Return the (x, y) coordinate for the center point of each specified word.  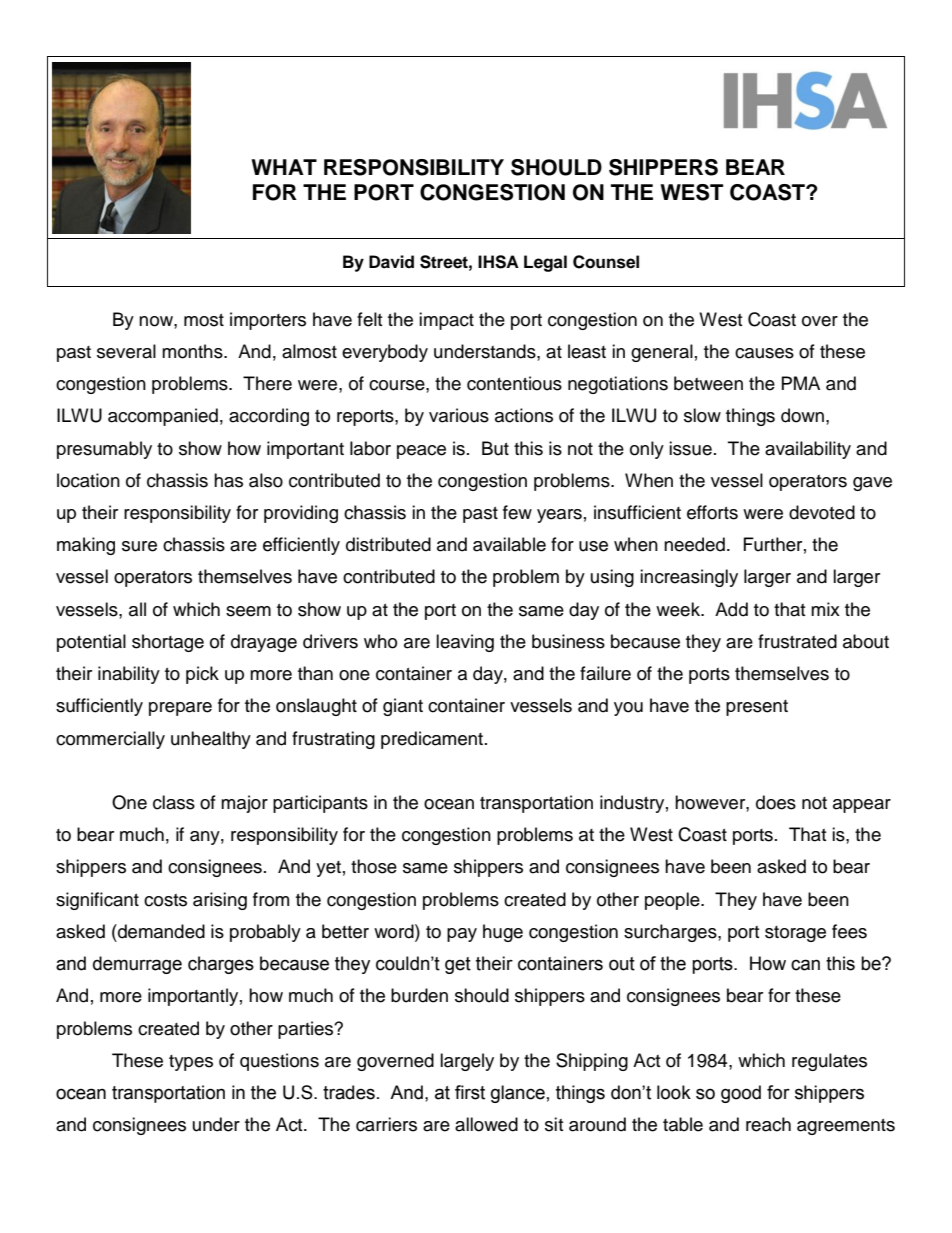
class (174, 802)
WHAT (284, 167)
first (470, 1092)
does (776, 802)
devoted (822, 512)
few (517, 512)
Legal (545, 263)
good (741, 1094)
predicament (432, 740)
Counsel (606, 262)
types (191, 1063)
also (266, 480)
